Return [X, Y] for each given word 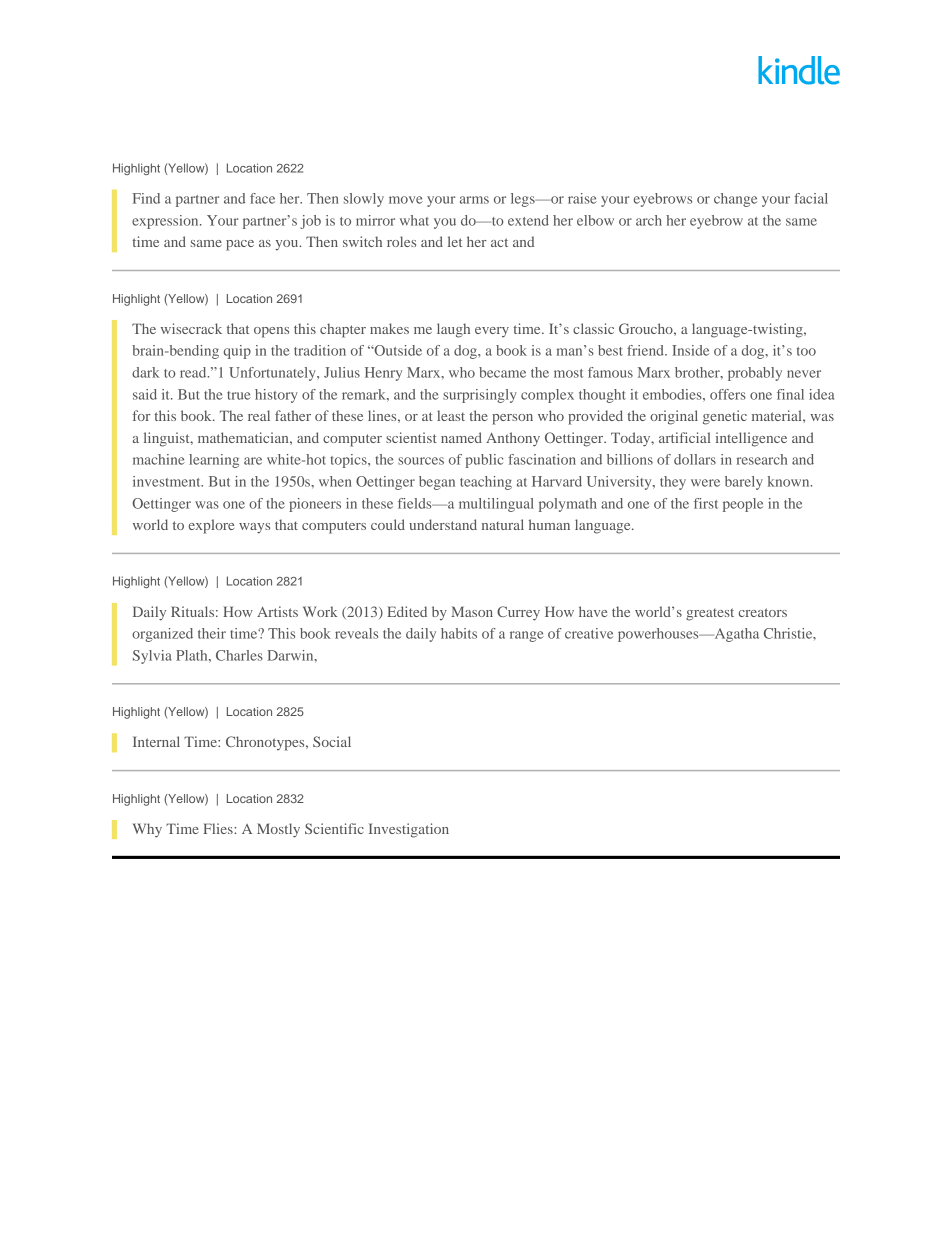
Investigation [409, 830]
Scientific [334, 828]
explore [211, 526]
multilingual [496, 505]
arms [474, 200]
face [262, 198]
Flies [219, 828]
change [735, 200]
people [743, 505]
